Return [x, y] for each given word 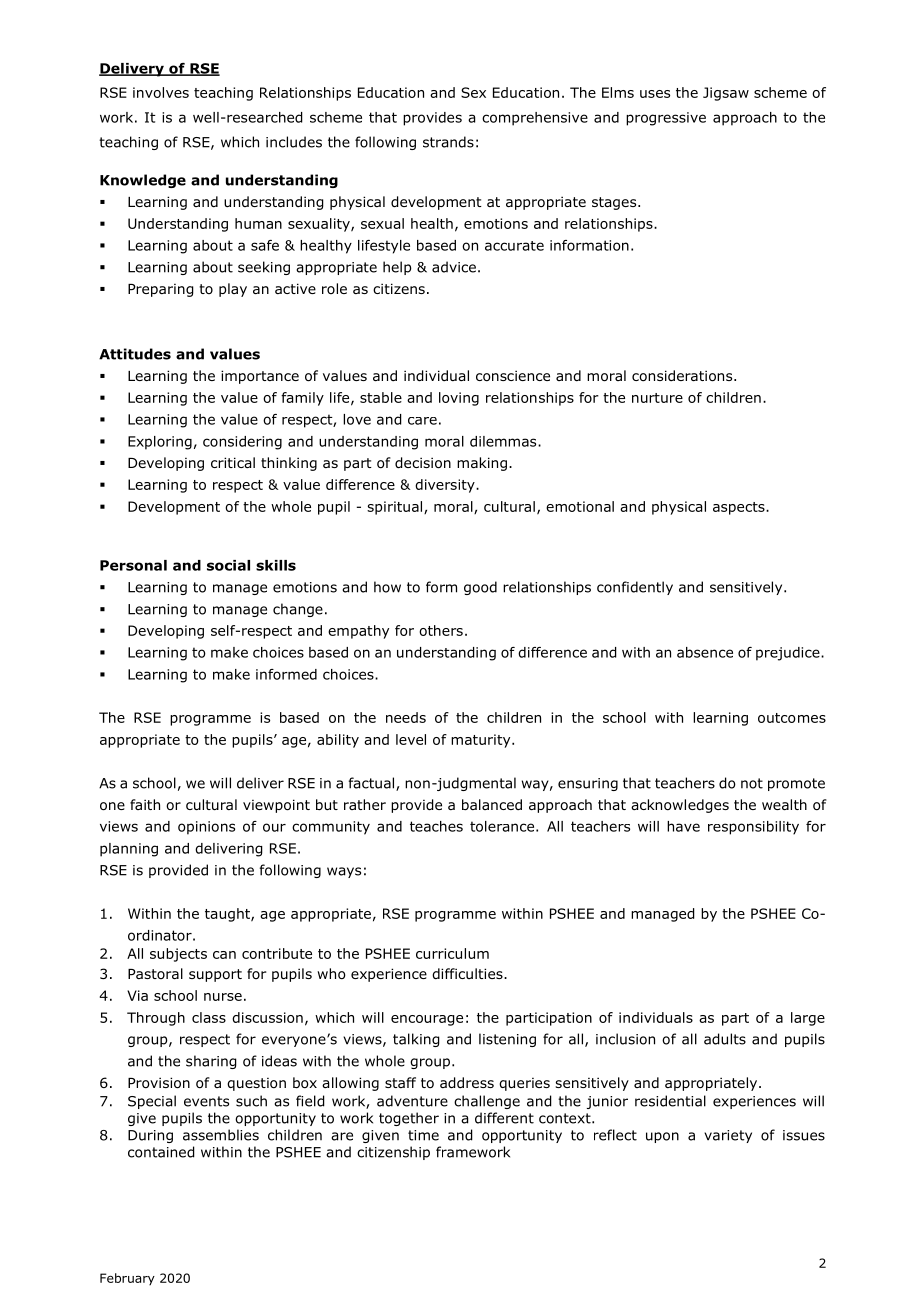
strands [448, 142]
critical [233, 462]
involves [161, 92]
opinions [206, 828]
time [423, 1135]
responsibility [753, 828]
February [127, 1279]
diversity [446, 486]
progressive [666, 119]
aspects [740, 508]
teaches [436, 826]
